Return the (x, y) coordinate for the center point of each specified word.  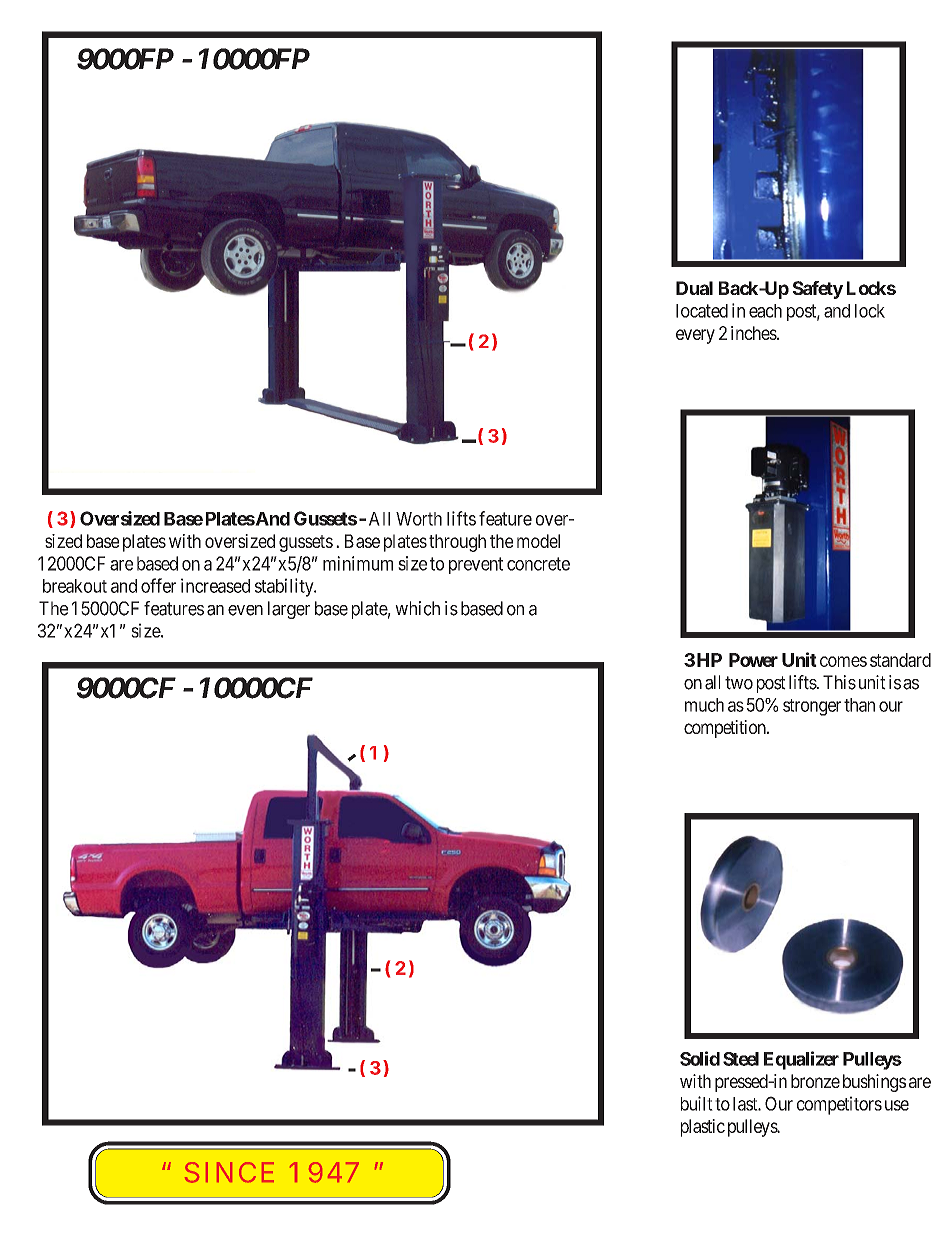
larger (289, 610)
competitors (839, 1105)
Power (753, 660)
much (704, 705)
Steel (741, 1059)
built (697, 1103)
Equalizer (801, 1060)
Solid (700, 1058)
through (457, 543)
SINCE (229, 1172)
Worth (419, 519)
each (765, 311)
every (695, 336)
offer (158, 585)
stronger (812, 707)
